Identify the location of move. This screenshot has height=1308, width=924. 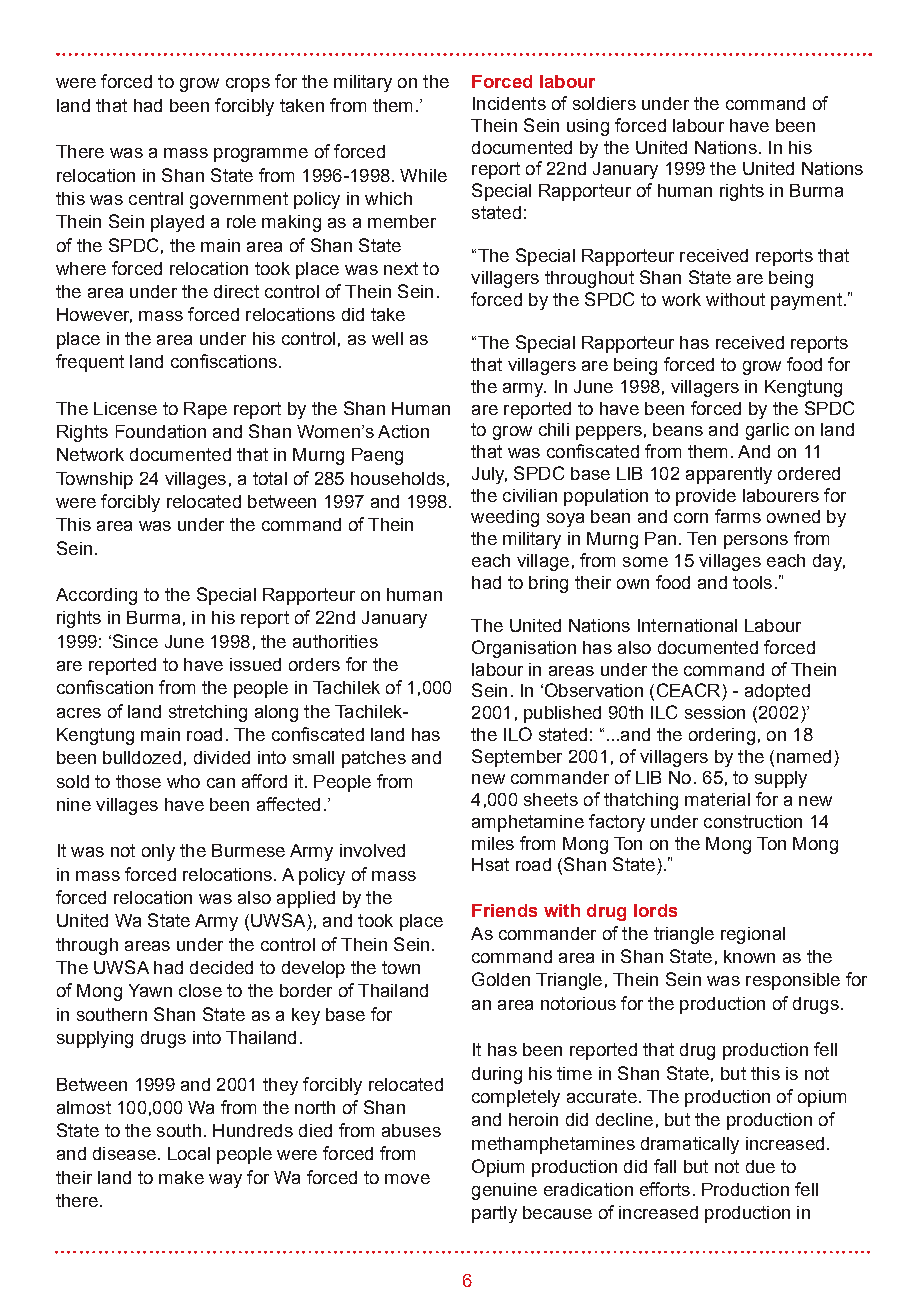
(407, 1179).
